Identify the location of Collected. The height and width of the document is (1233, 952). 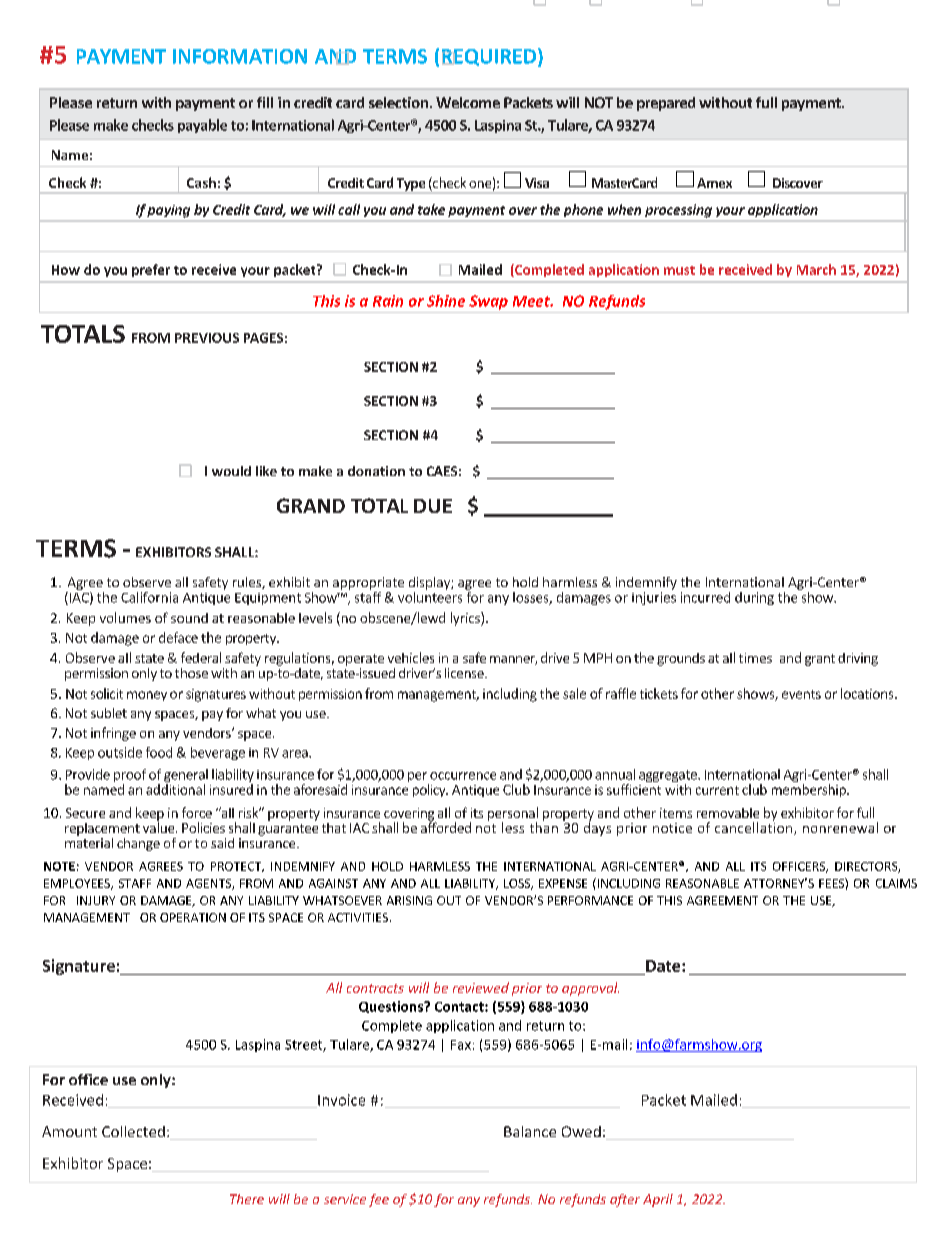
(133, 1131).
